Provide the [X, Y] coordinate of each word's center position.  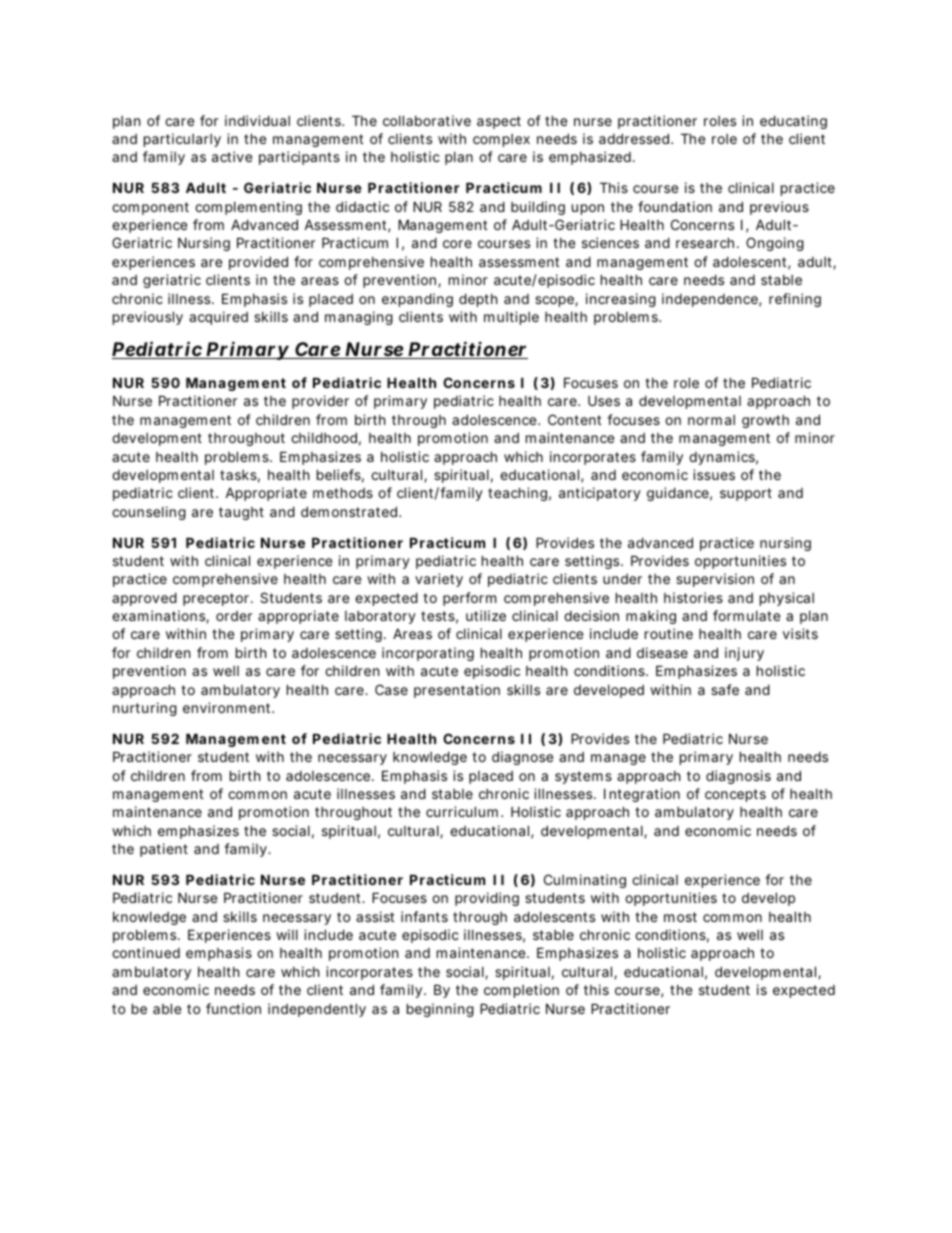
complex [501, 140]
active [232, 156]
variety [439, 580]
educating [793, 122]
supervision [715, 580]
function [233, 1008]
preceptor [217, 599]
